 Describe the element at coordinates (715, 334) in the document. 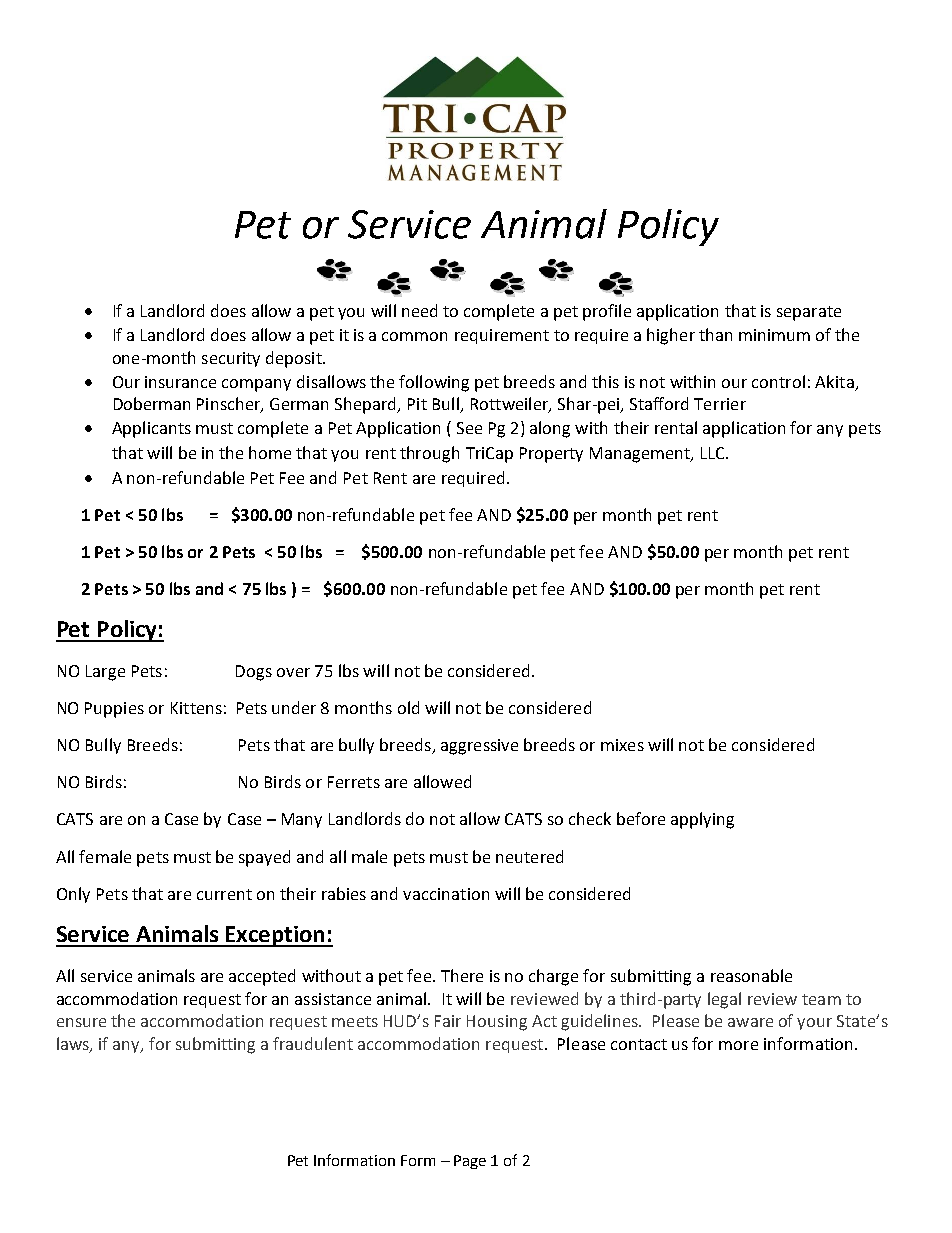

I see `than` at that location.
